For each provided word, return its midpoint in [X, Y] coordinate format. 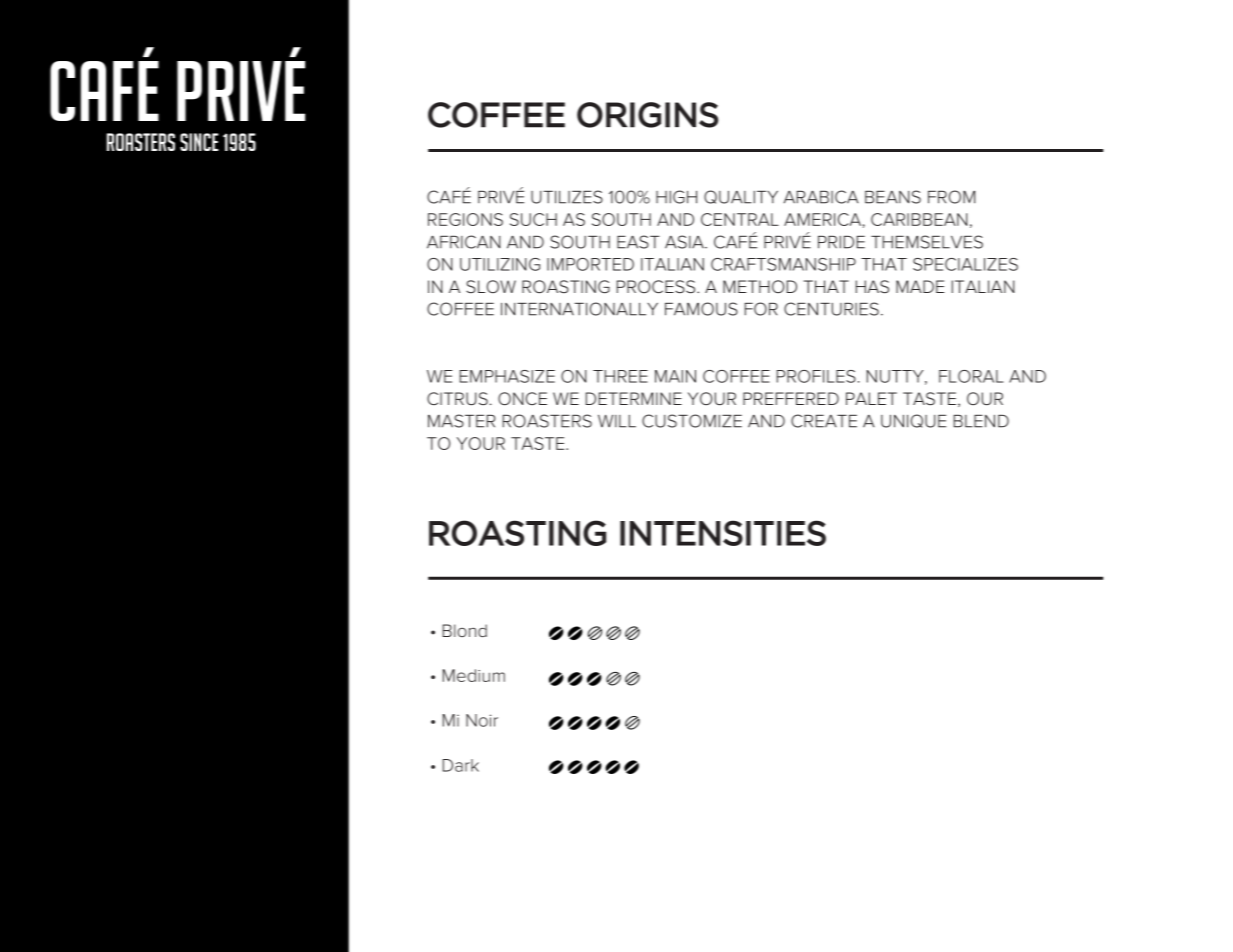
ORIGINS [647, 115]
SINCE [199, 142]
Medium [474, 675]
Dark [461, 765]
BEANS [893, 197]
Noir [482, 720]
